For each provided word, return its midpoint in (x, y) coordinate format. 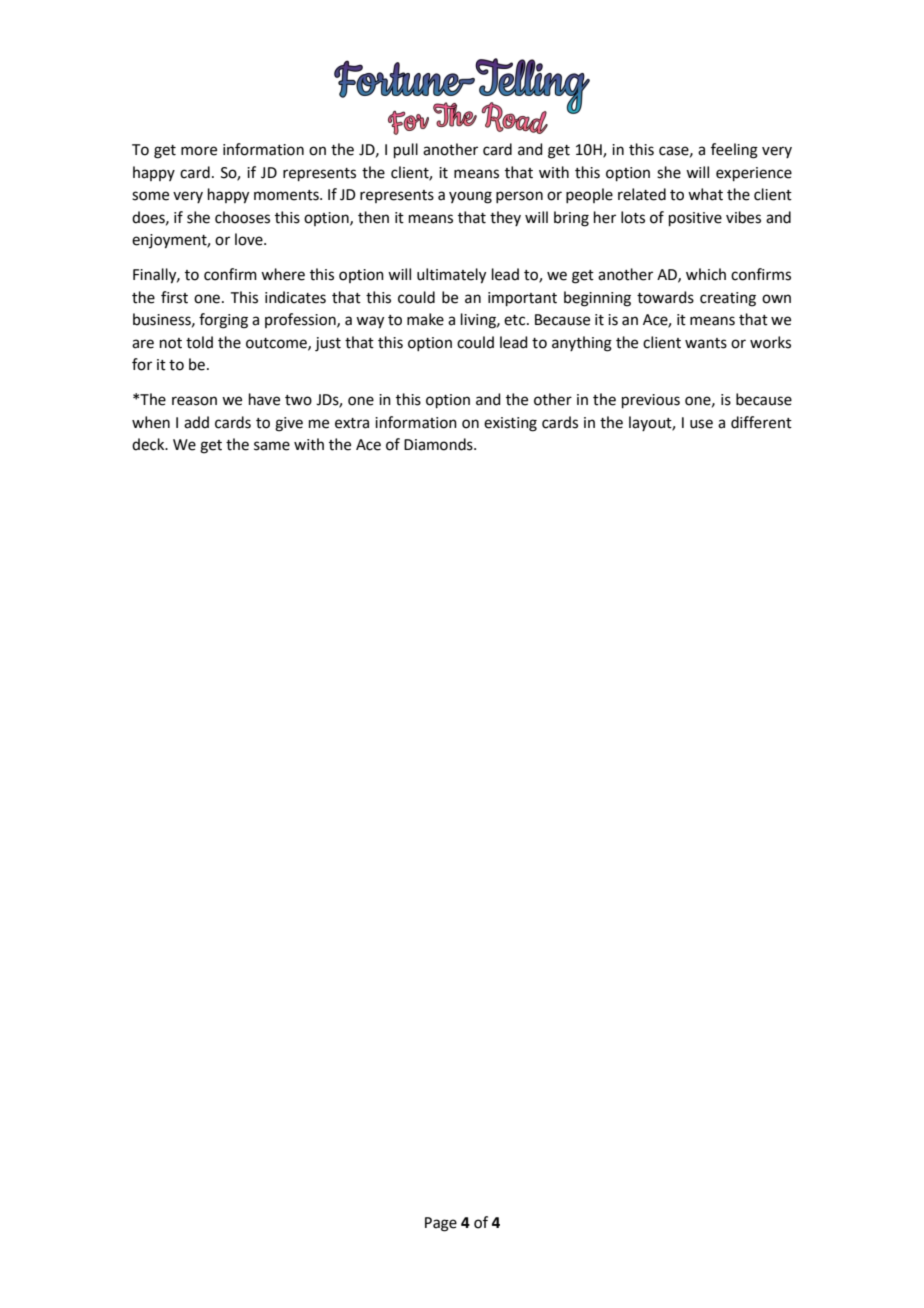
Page (441, 1224)
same (272, 446)
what (705, 194)
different (761, 422)
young (470, 197)
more (199, 151)
